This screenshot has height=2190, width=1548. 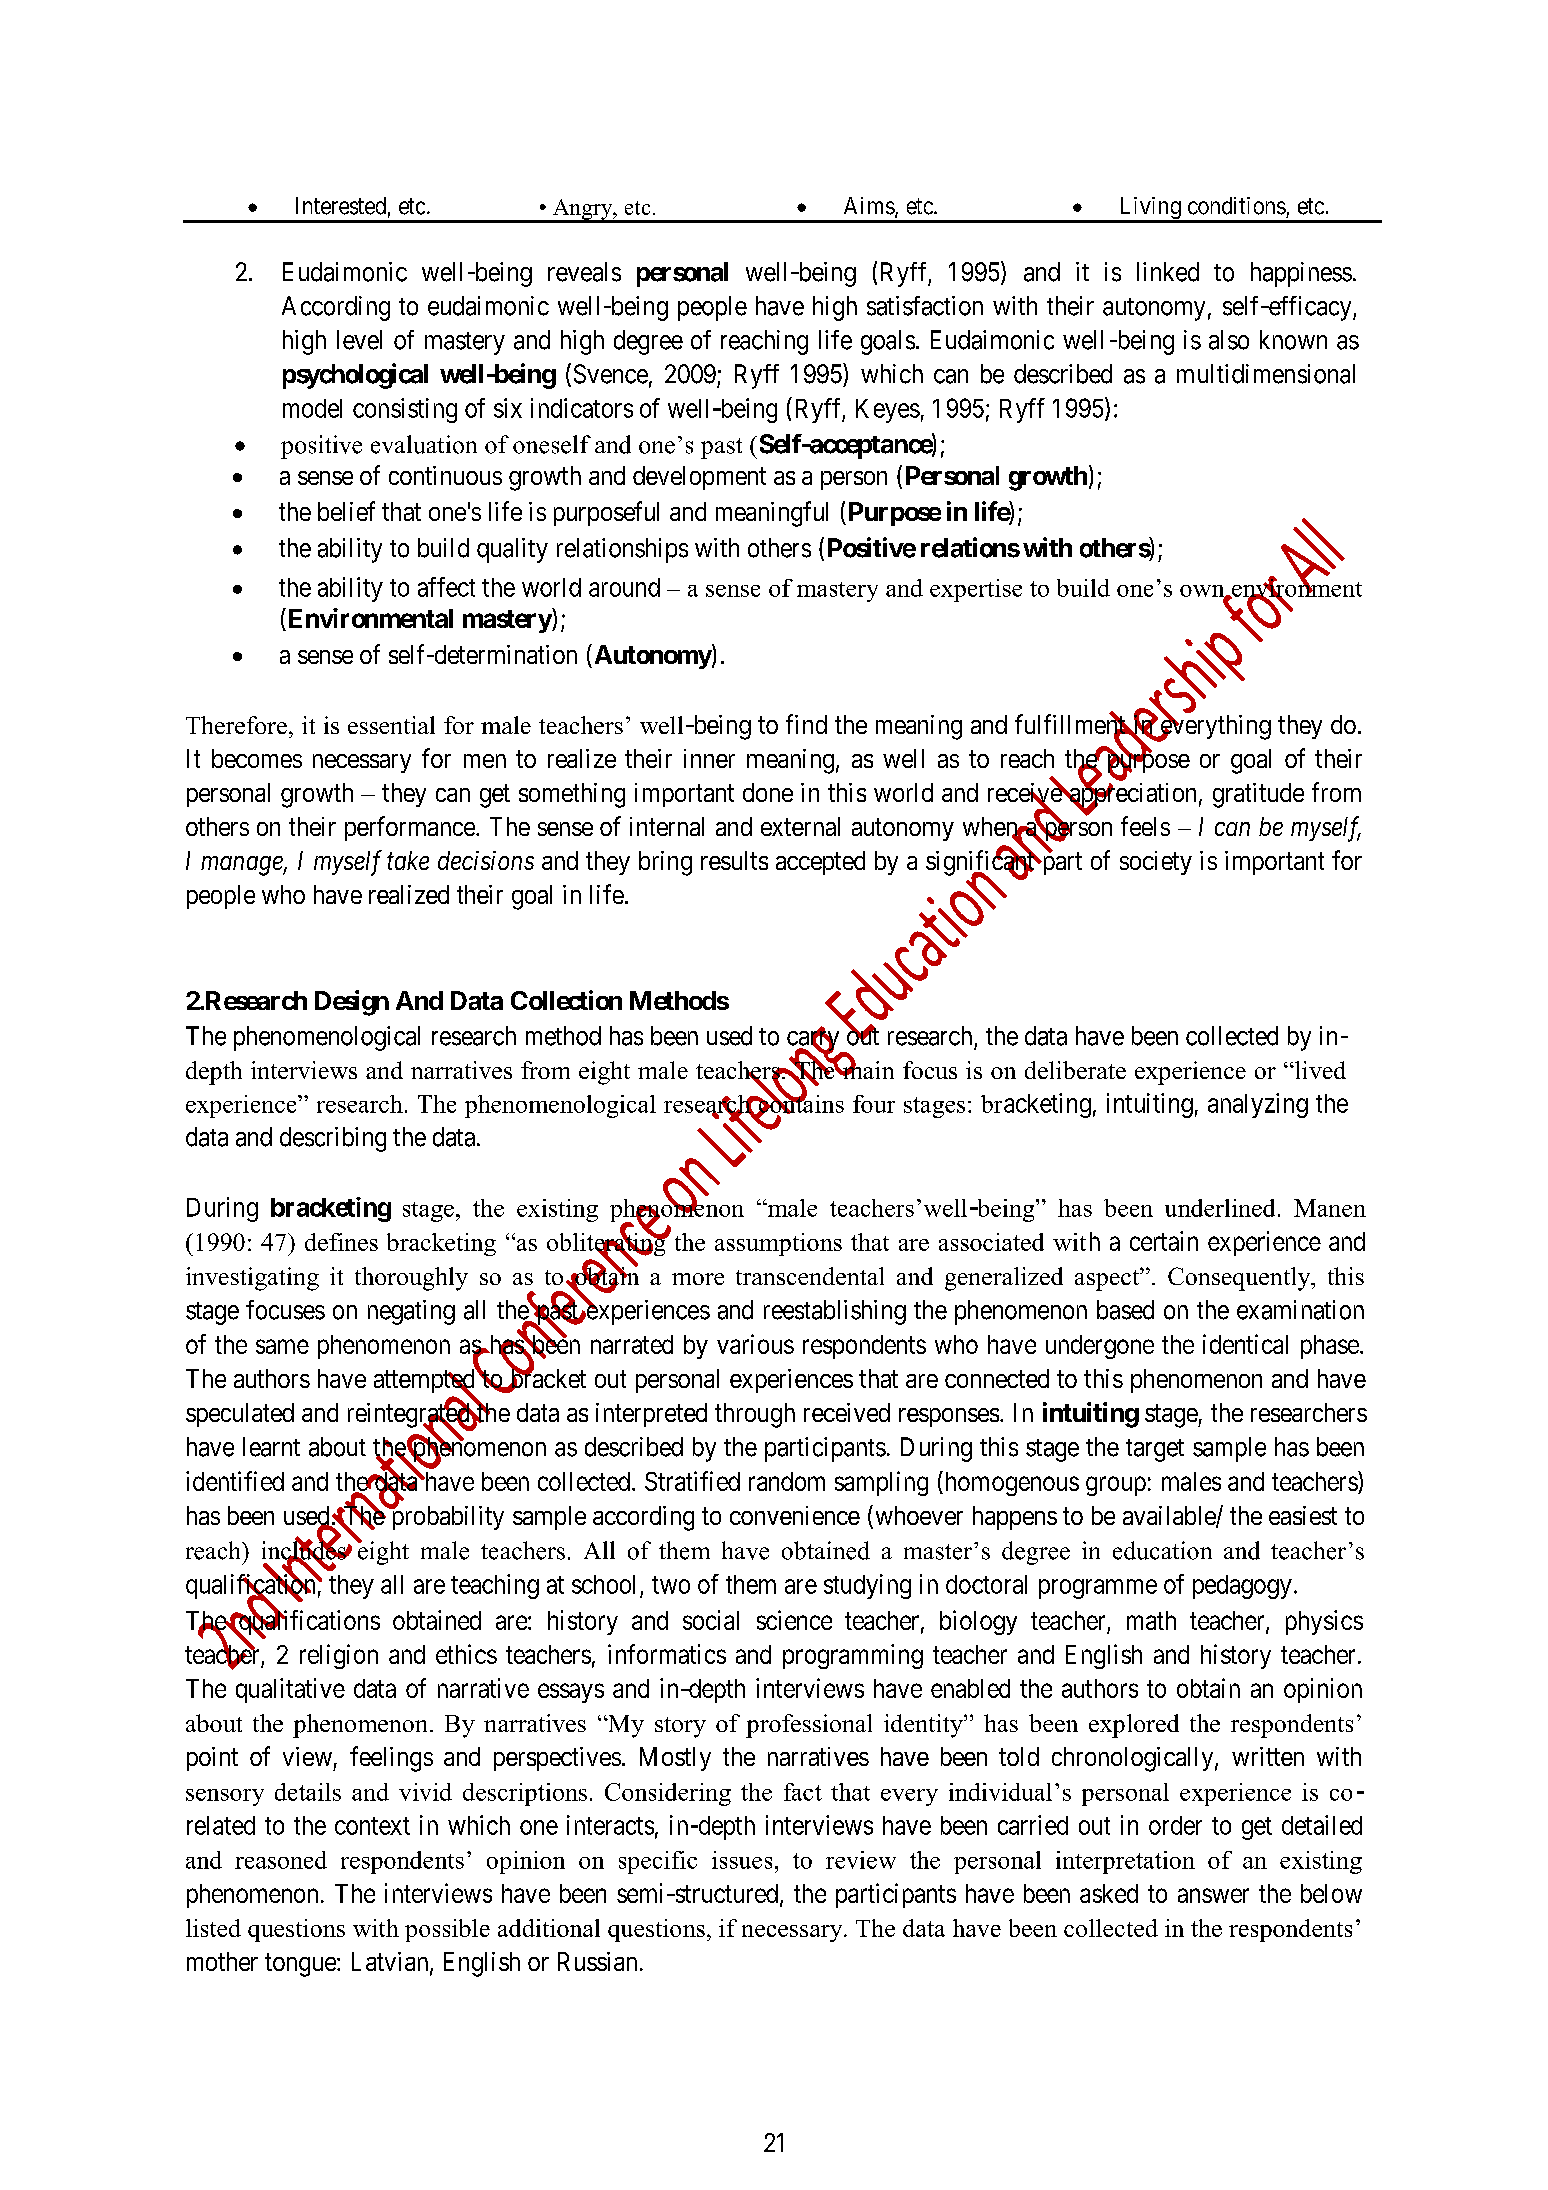 What do you see at coordinates (1258, 795) in the screenshot?
I see `gratitude` at bounding box center [1258, 795].
